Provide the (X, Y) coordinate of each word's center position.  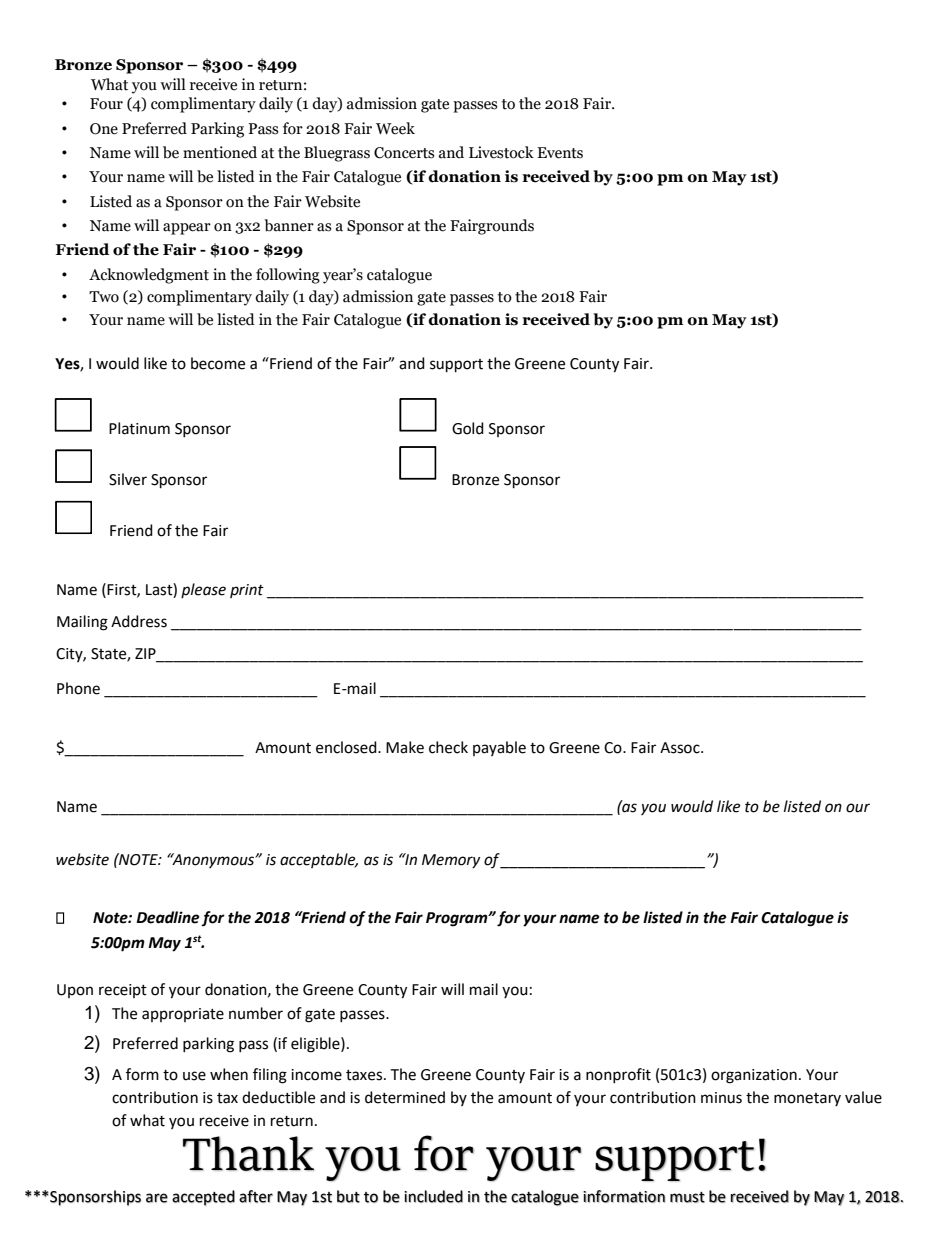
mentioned (220, 152)
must (687, 1197)
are (157, 1198)
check (448, 747)
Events (560, 153)
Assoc (681, 748)
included (433, 1196)
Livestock (501, 152)
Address (139, 621)
